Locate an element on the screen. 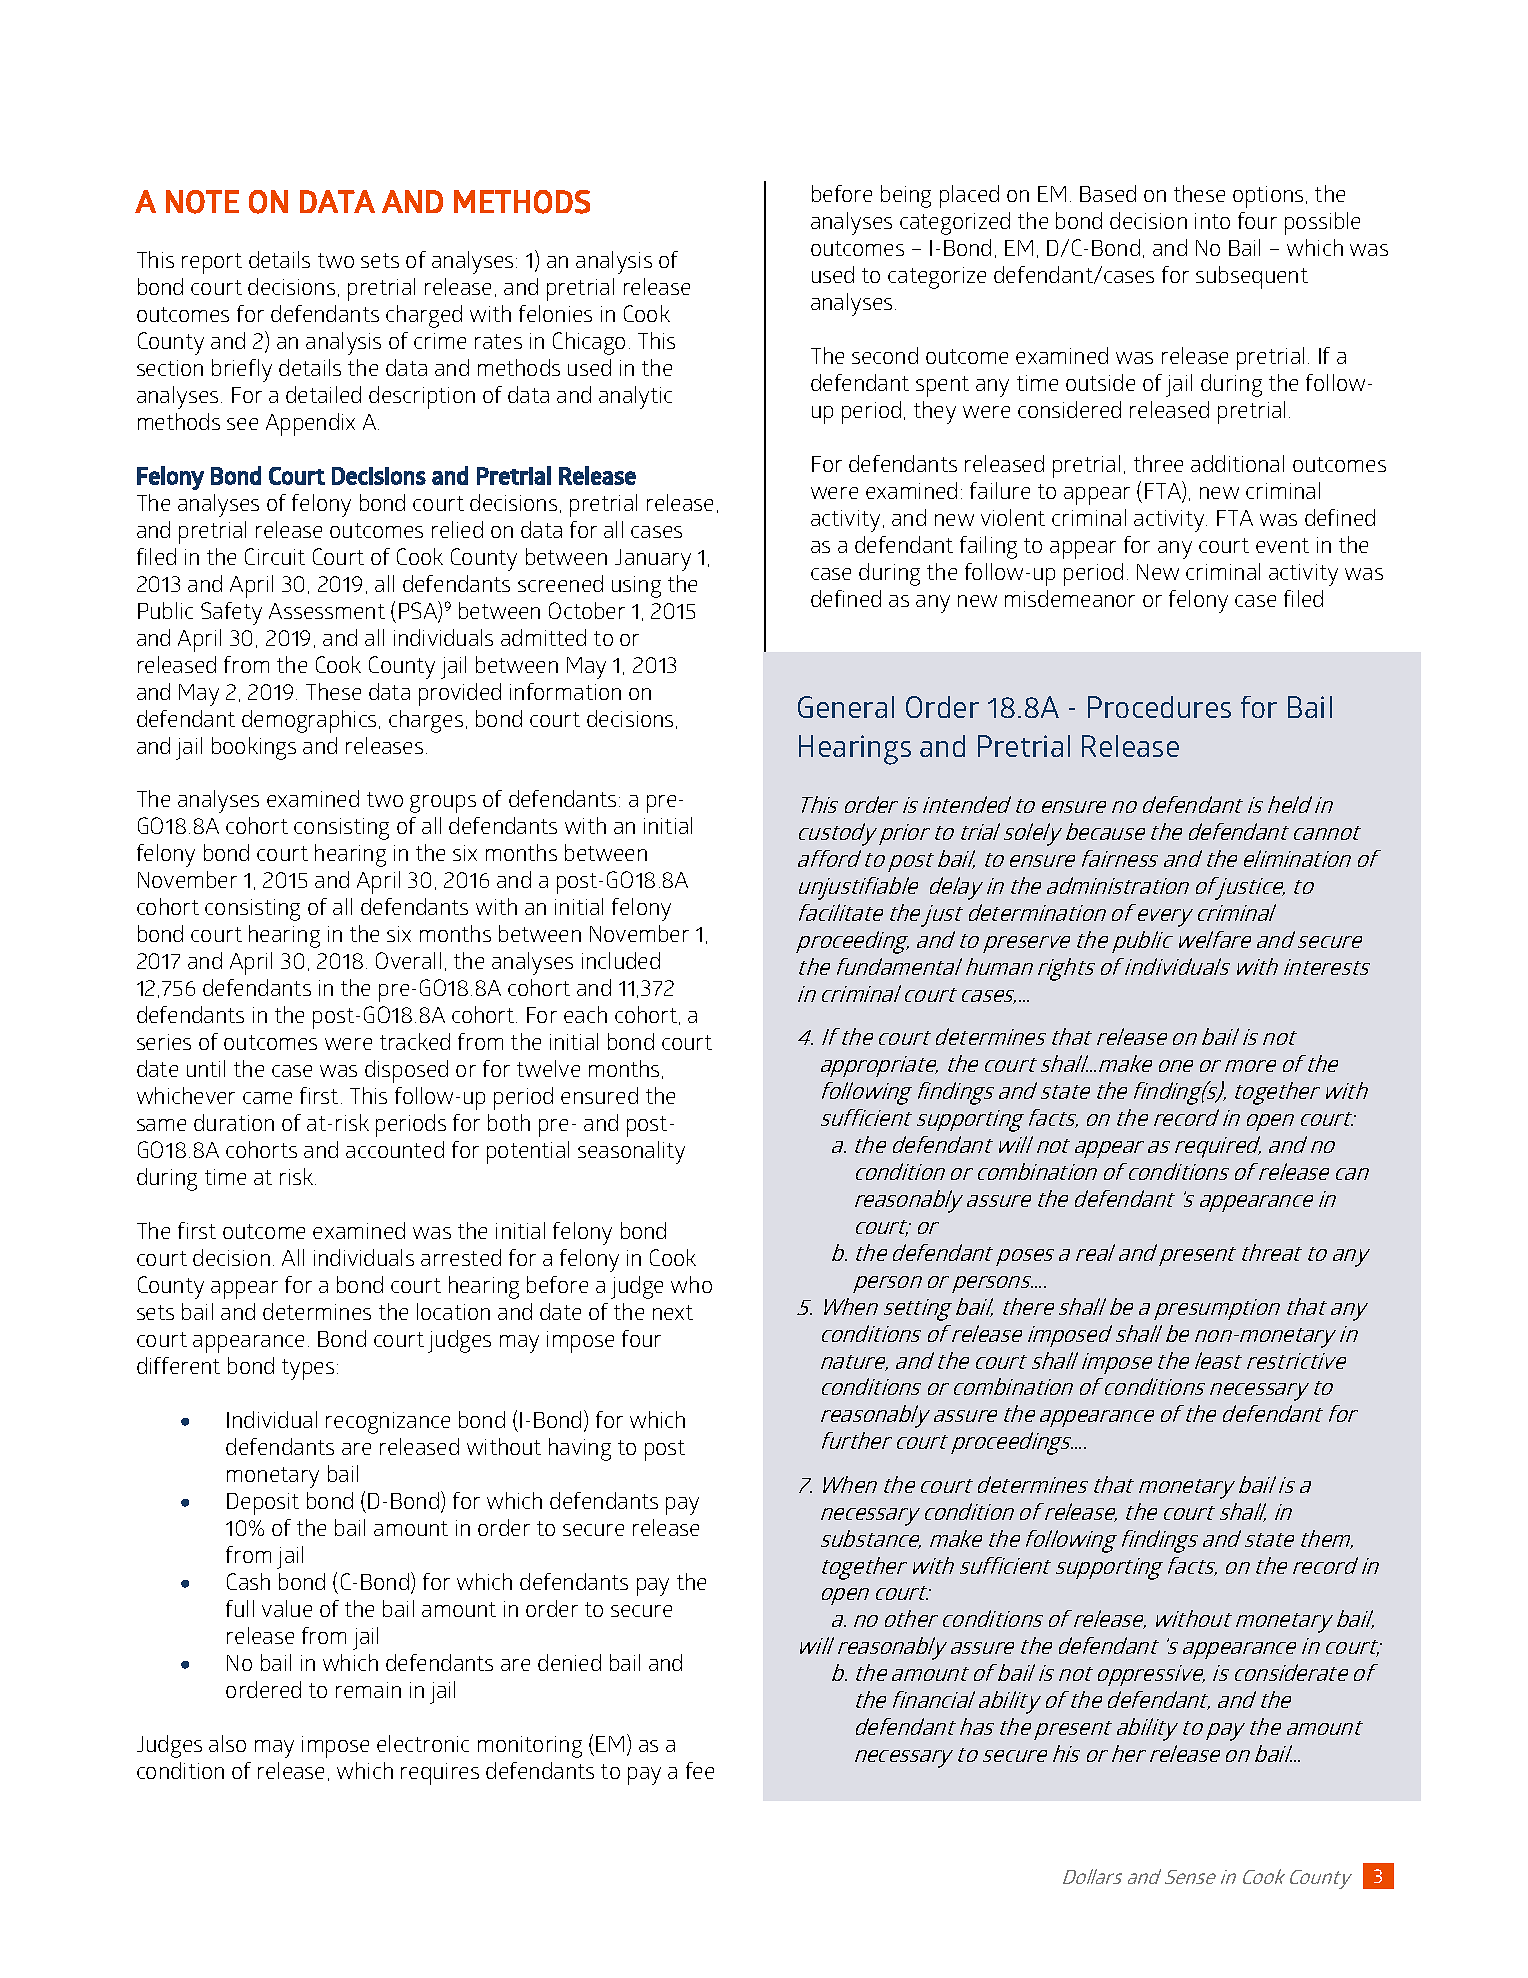 The image size is (1528, 1978). Procedures is located at coordinates (1159, 707).
